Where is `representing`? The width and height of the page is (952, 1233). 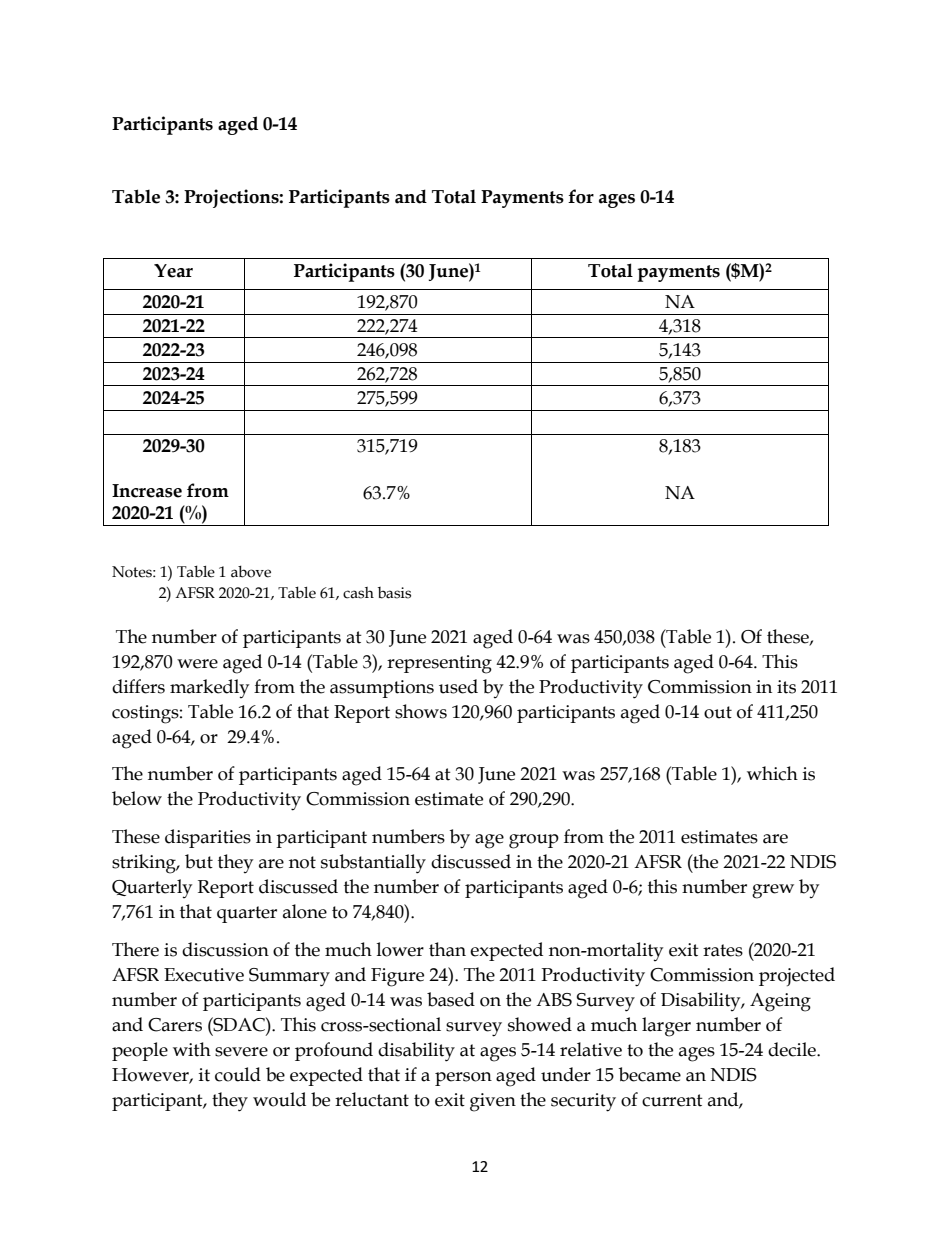
representing is located at coordinates (439, 664).
